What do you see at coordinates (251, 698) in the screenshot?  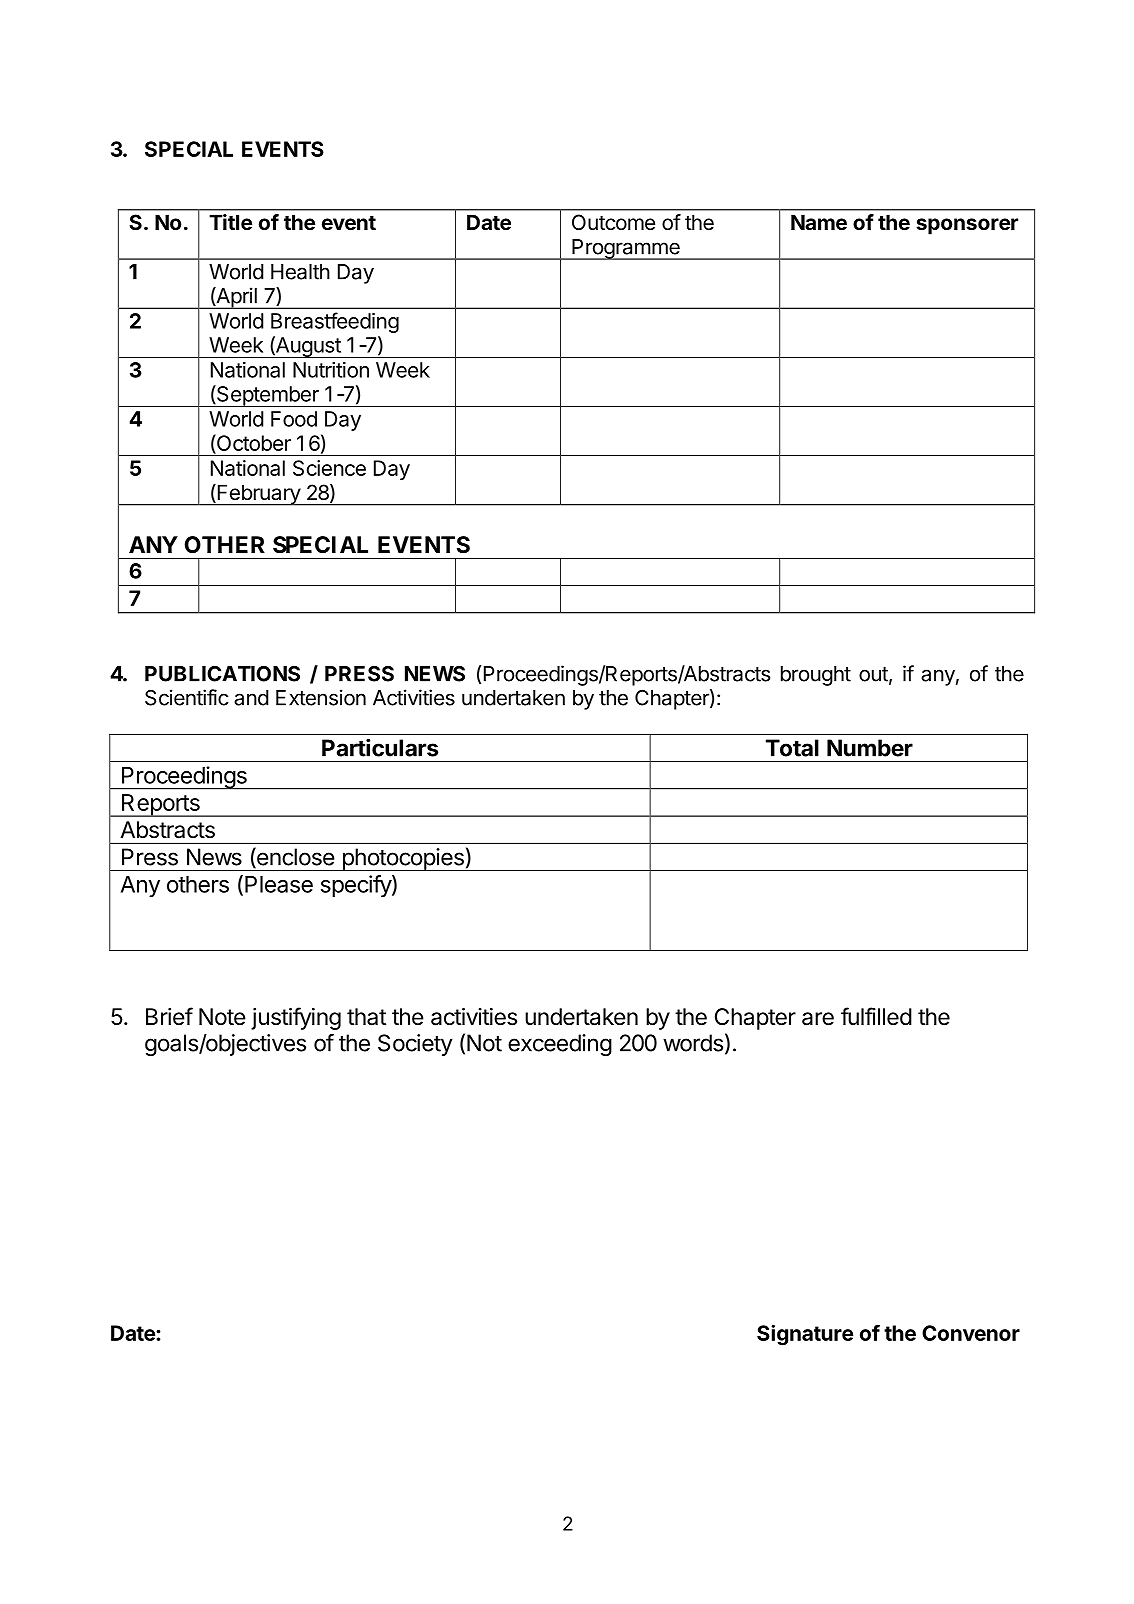 I see `and` at bounding box center [251, 698].
